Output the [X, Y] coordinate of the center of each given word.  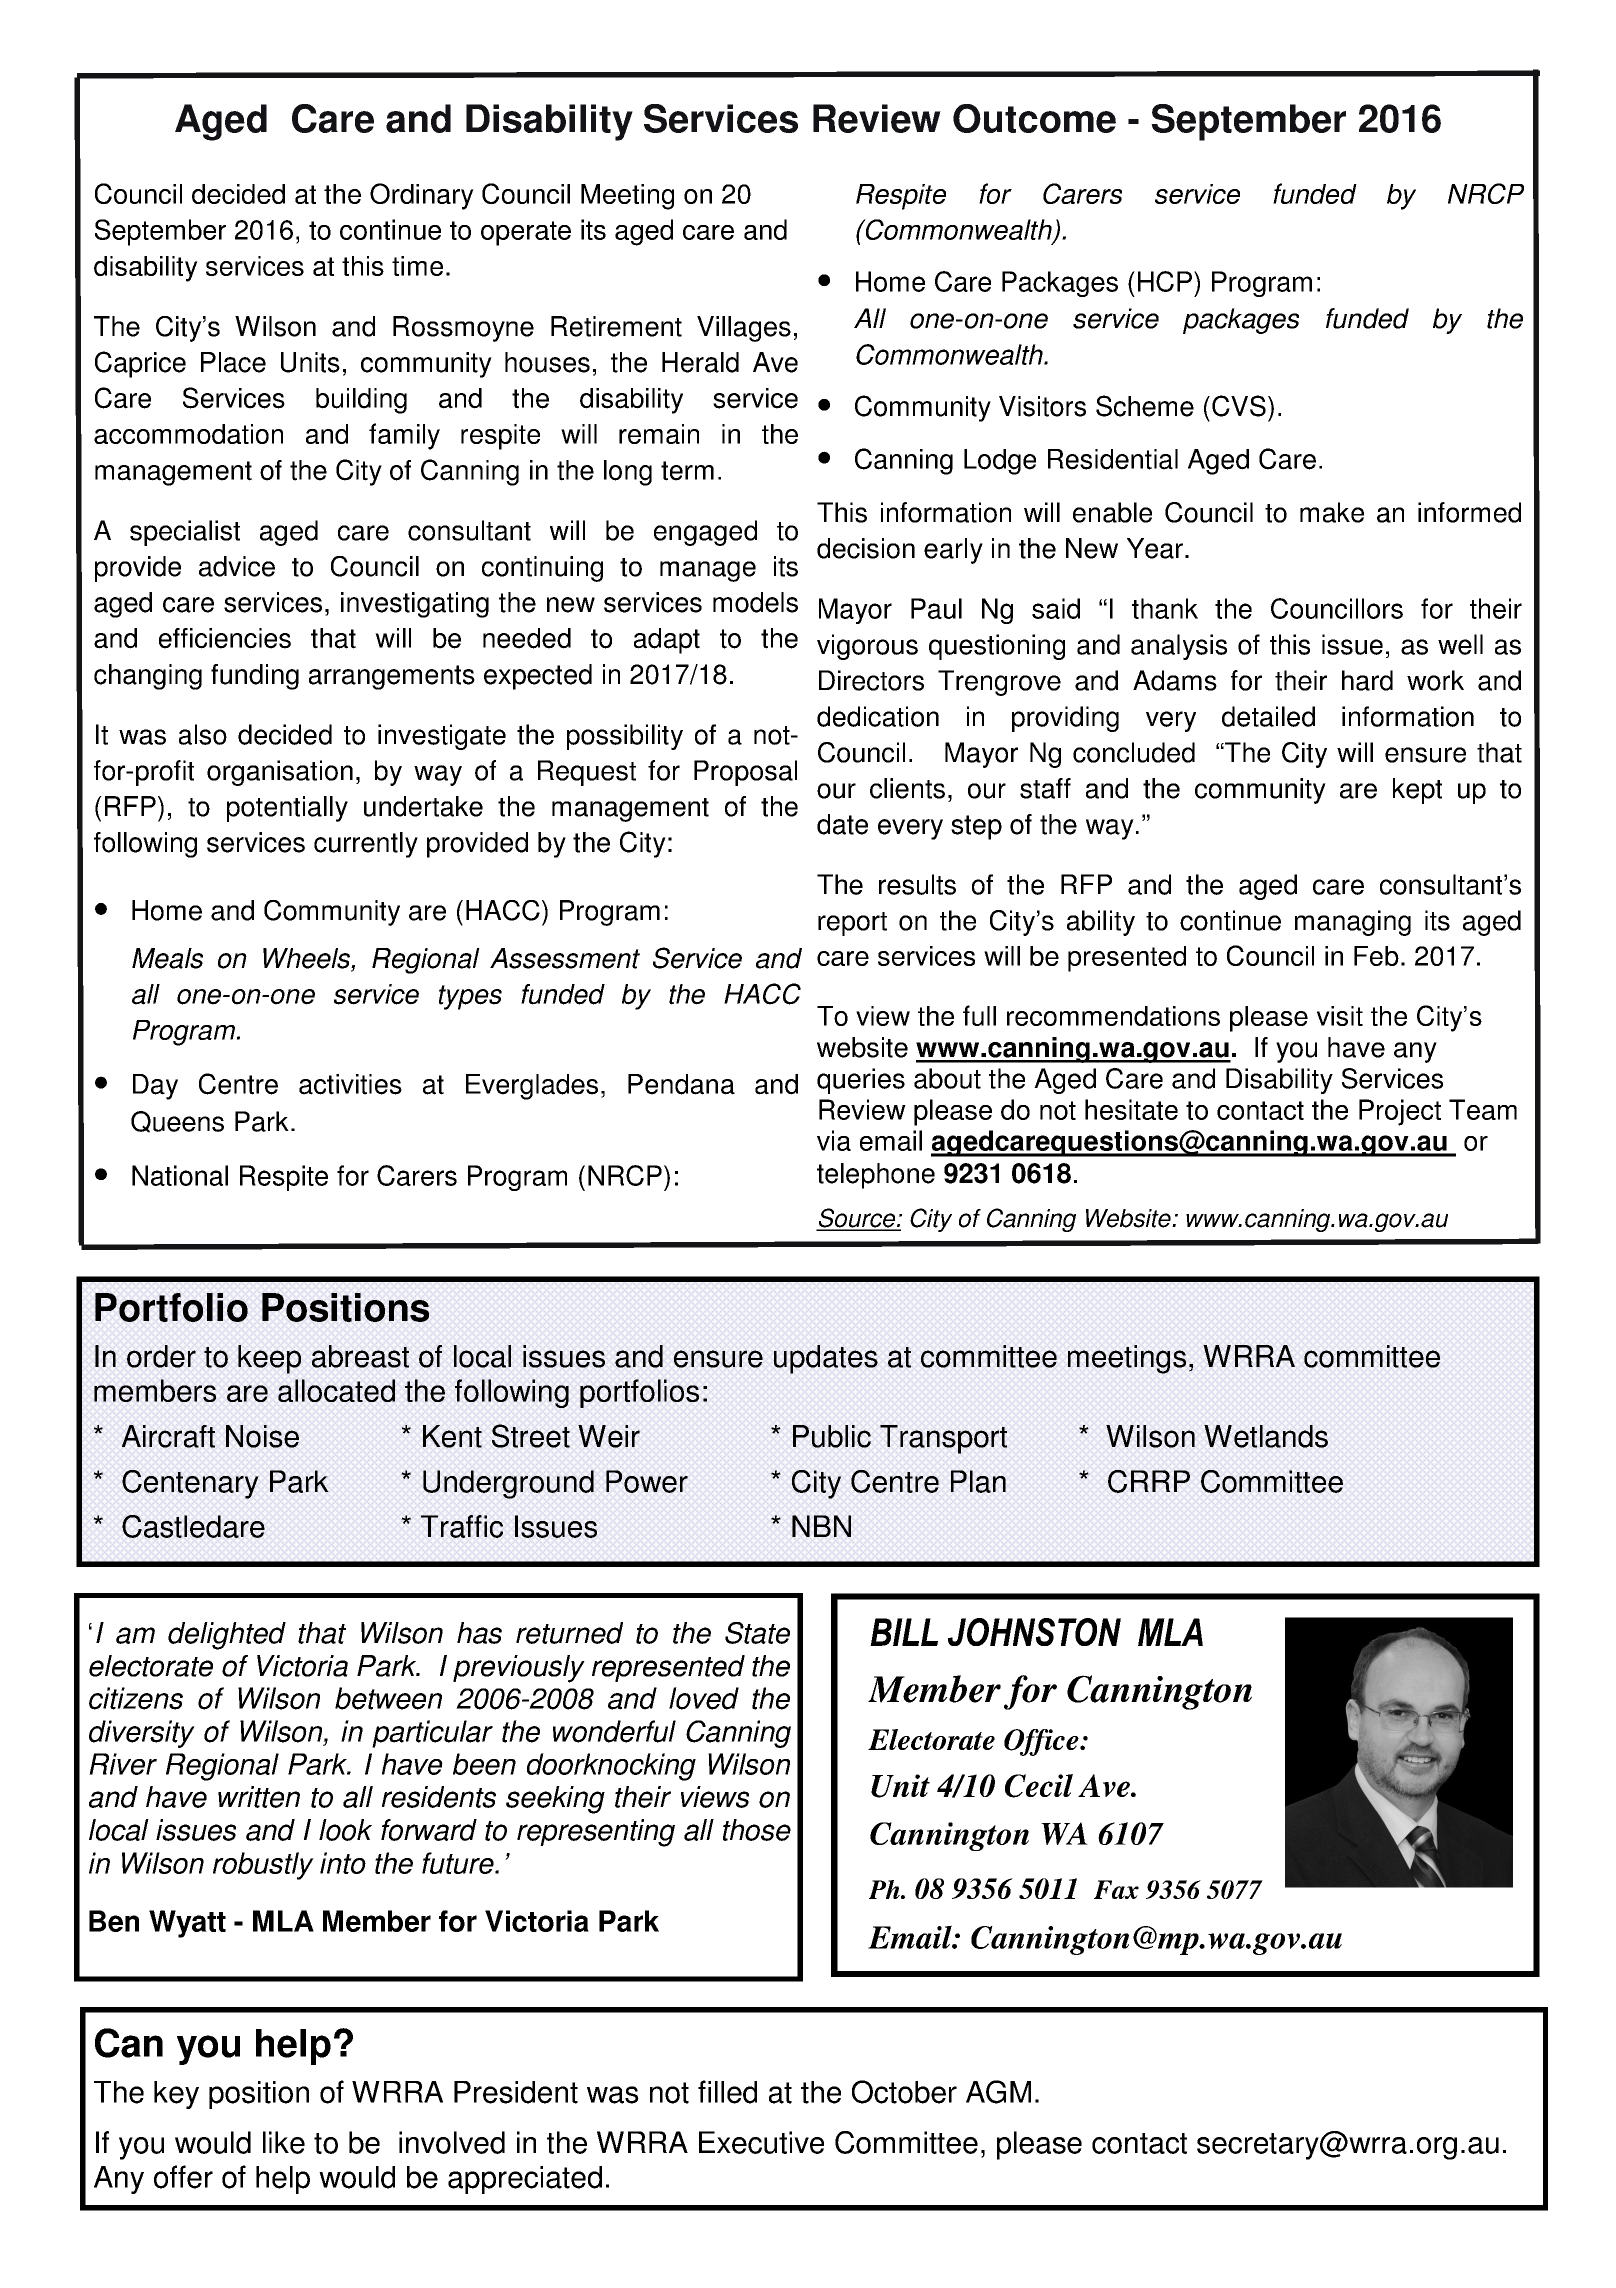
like [284, 2142]
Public [832, 1436]
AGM [998, 2092]
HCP [1165, 281]
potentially [287, 809]
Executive [761, 2142]
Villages [744, 329]
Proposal [745, 773]
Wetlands [1266, 1436]
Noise [262, 1436]
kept [1417, 791]
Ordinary [422, 196]
